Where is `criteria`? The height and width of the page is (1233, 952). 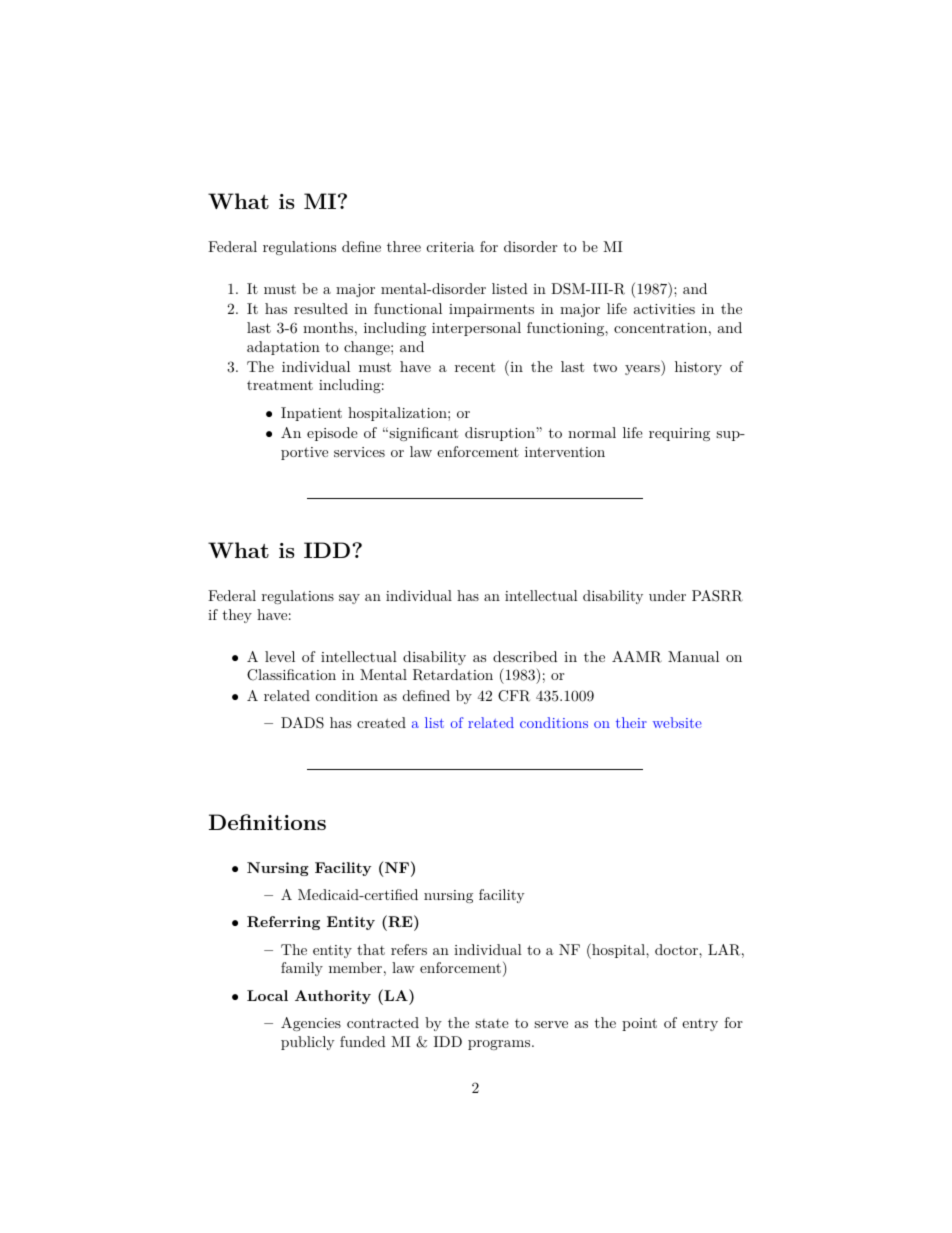 criteria is located at coordinates (451, 247).
